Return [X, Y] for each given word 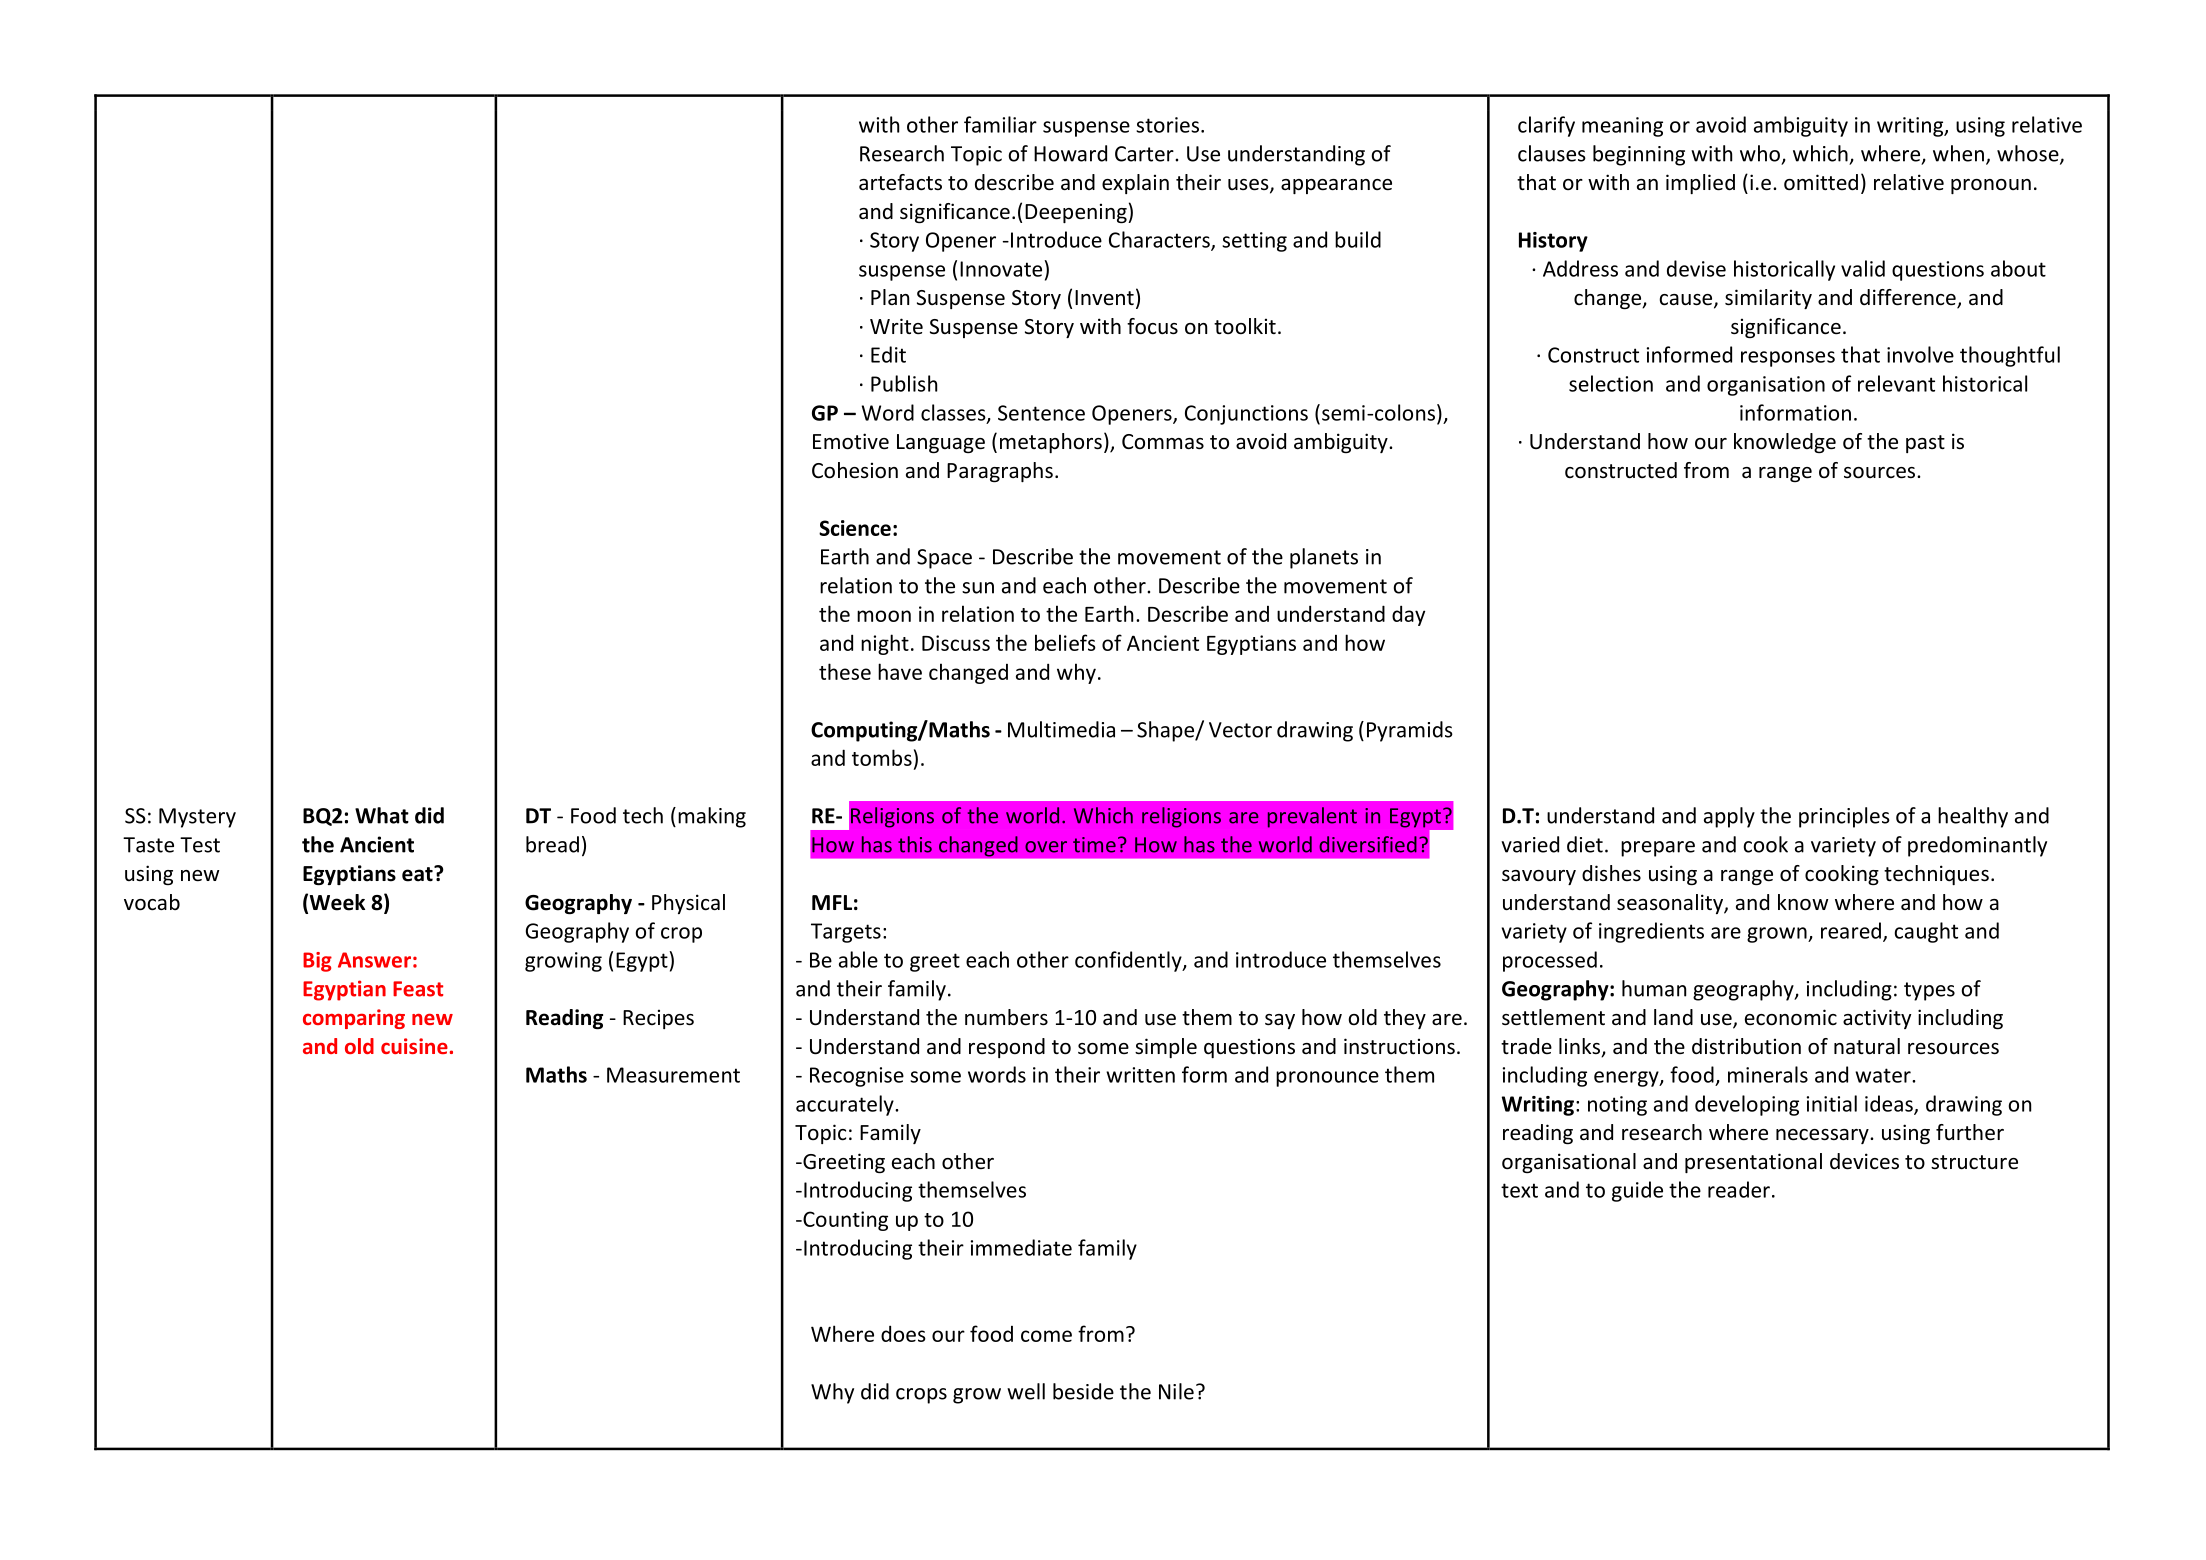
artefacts [900, 182]
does [903, 1333]
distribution [1746, 1046]
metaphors [1051, 443]
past [1925, 444]
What [382, 815]
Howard [1070, 153]
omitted [1821, 182]
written [1140, 1075]
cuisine [415, 1046]
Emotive [851, 441]
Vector [1240, 730]
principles [1844, 817]
